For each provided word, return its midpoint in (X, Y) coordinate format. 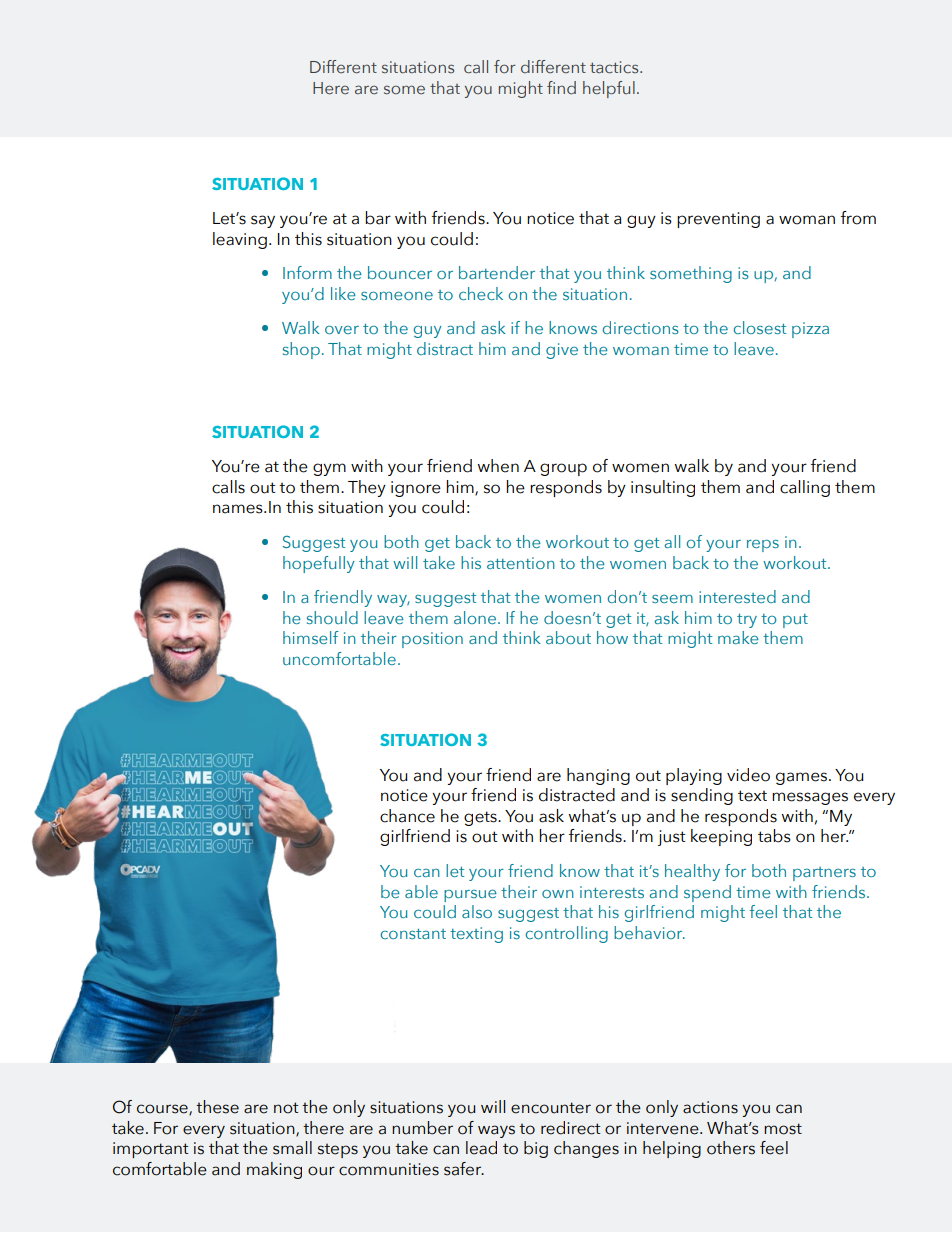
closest (760, 327)
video (748, 775)
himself (311, 637)
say (263, 221)
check (481, 293)
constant (413, 934)
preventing (718, 220)
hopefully (319, 564)
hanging (598, 776)
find (561, 87)
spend (707, 893)
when (498, 466)
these (217, 1107)
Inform (307, 272)
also (477, 911)
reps (763, 546)
